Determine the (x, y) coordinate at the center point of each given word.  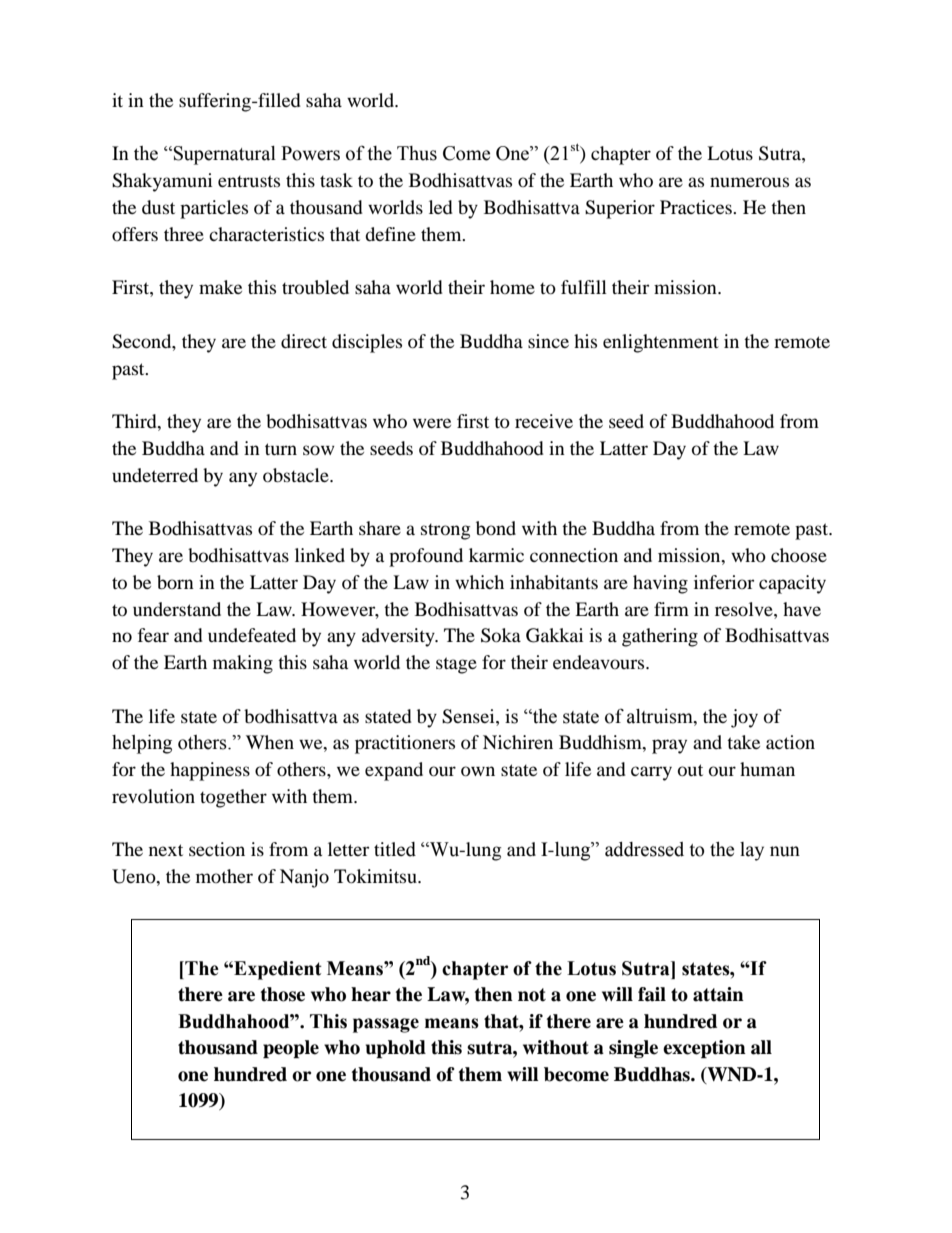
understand (177, 609)
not (532, 995)
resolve (745, 609)
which (479, 582)
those (283, 994)
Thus (417, 153)
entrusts (249, 181)
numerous (749, 182)
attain (718, 994)
